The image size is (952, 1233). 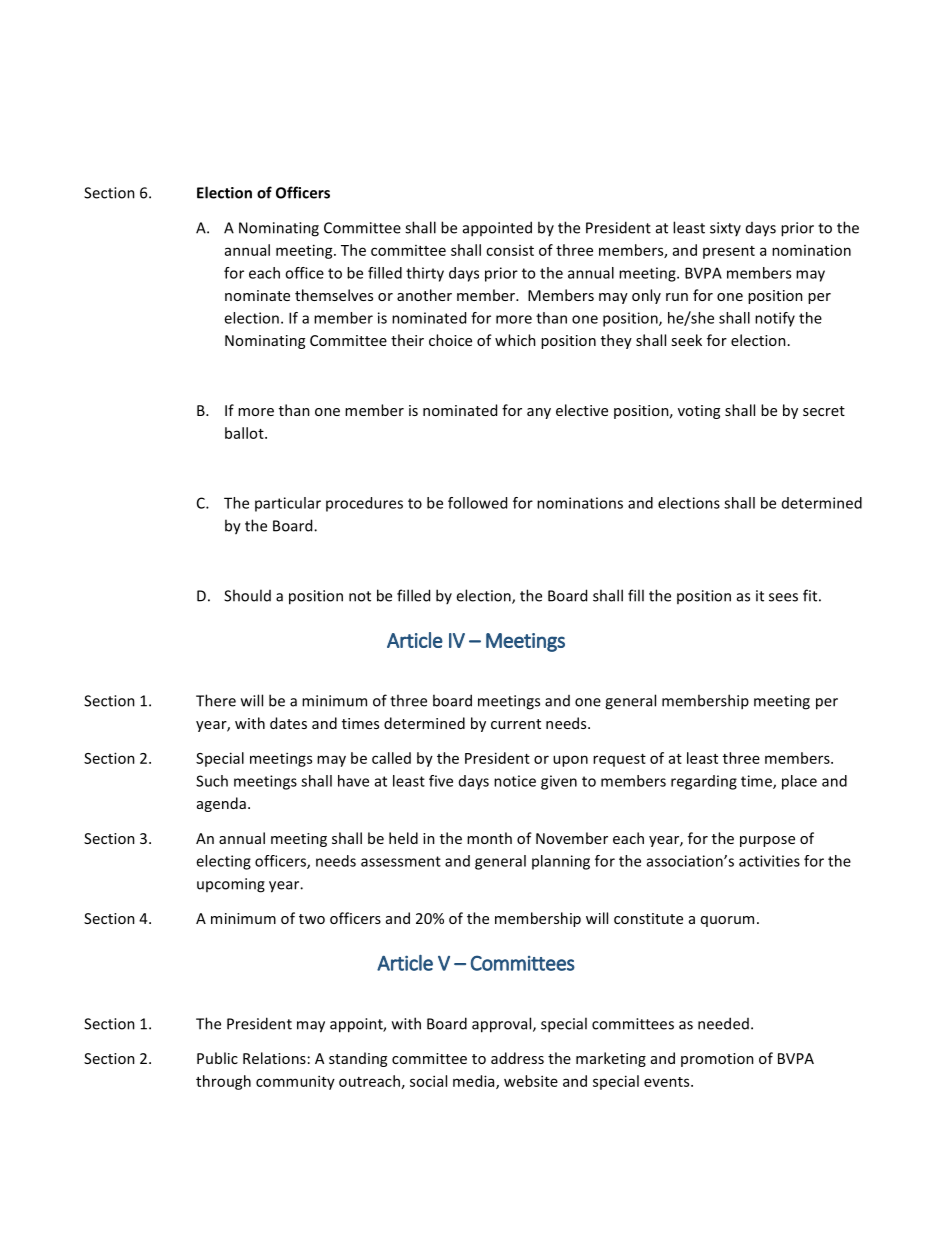 What do you see at coordinates (274, 1058) in the page?
I see `Relations` at bounding box center [274, 1058].
